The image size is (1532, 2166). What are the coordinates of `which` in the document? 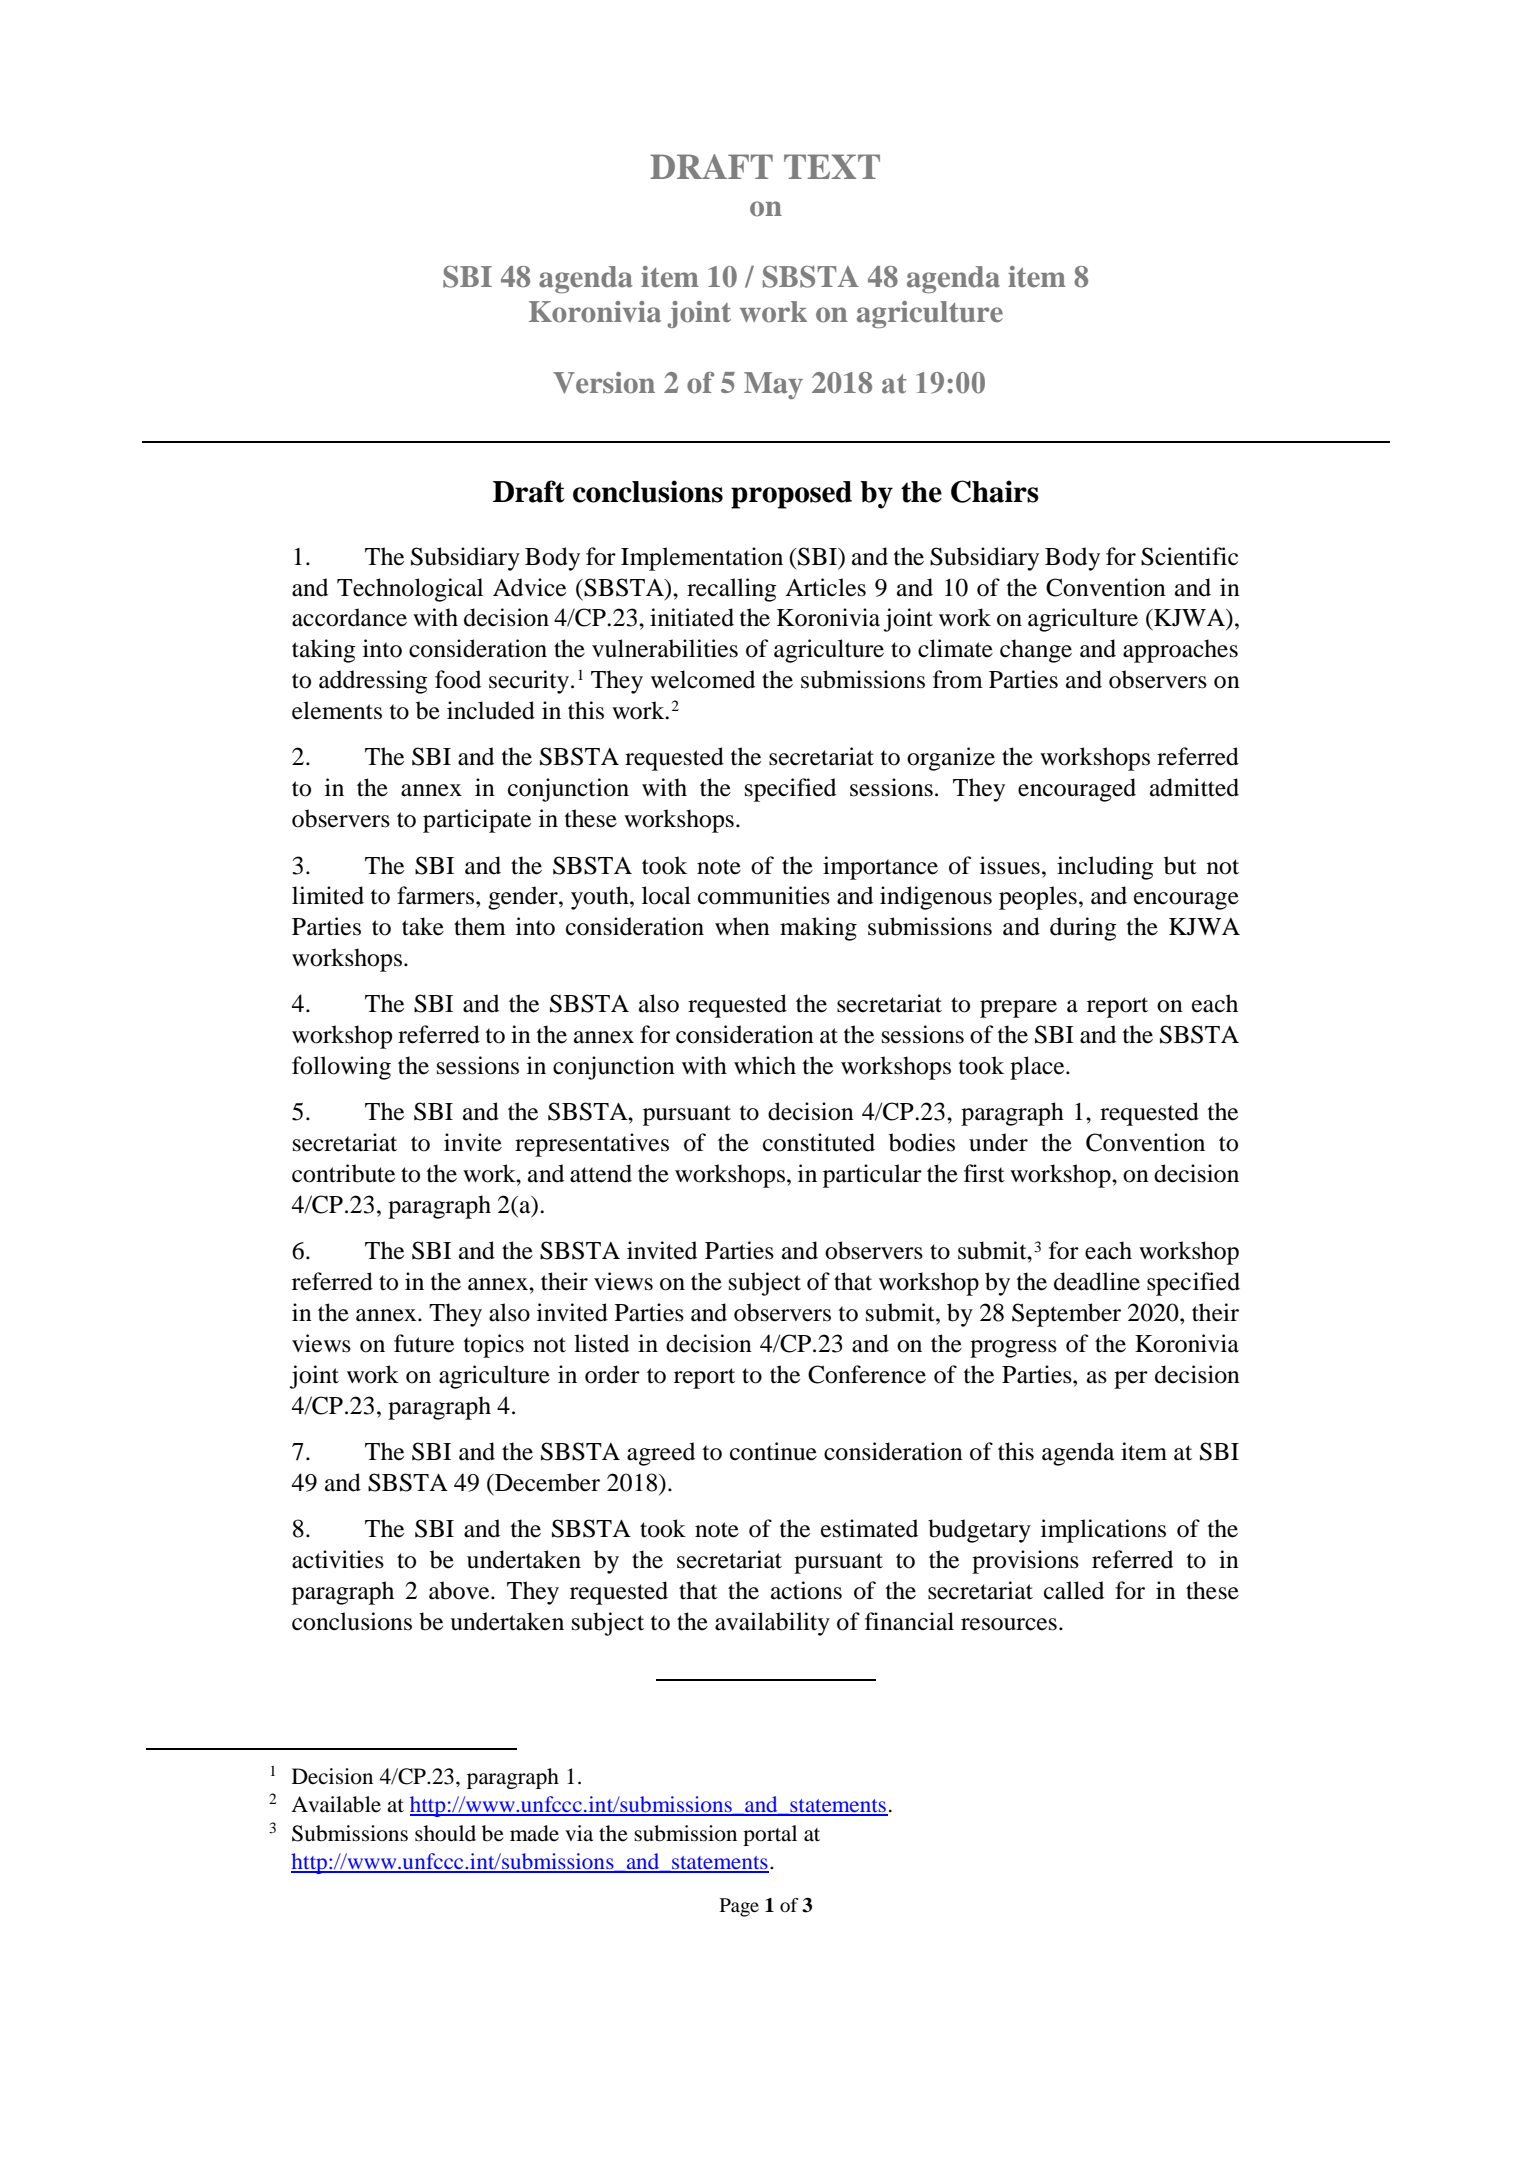 It's located at (765, 1065).
